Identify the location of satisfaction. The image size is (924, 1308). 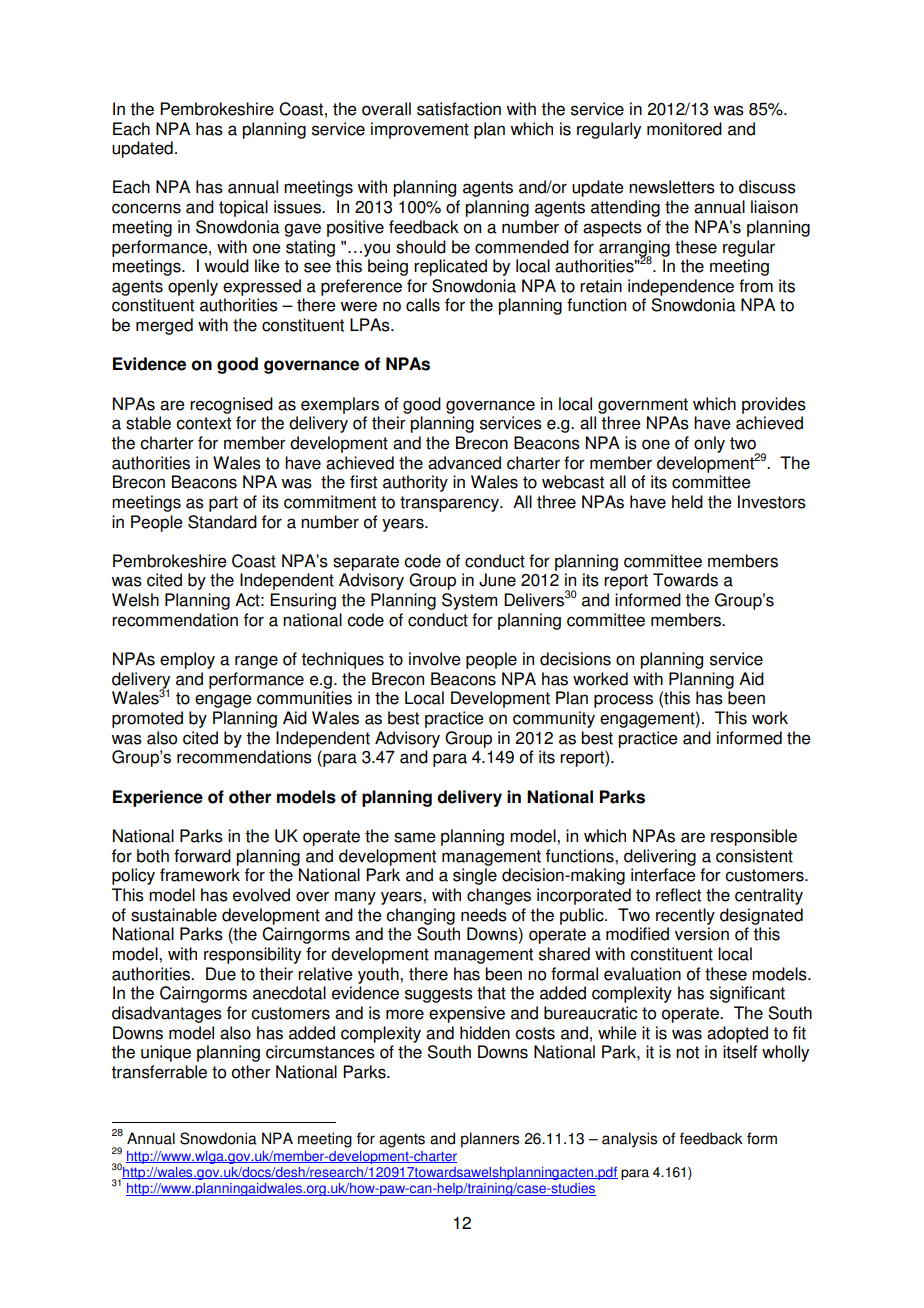
(459, 109).
